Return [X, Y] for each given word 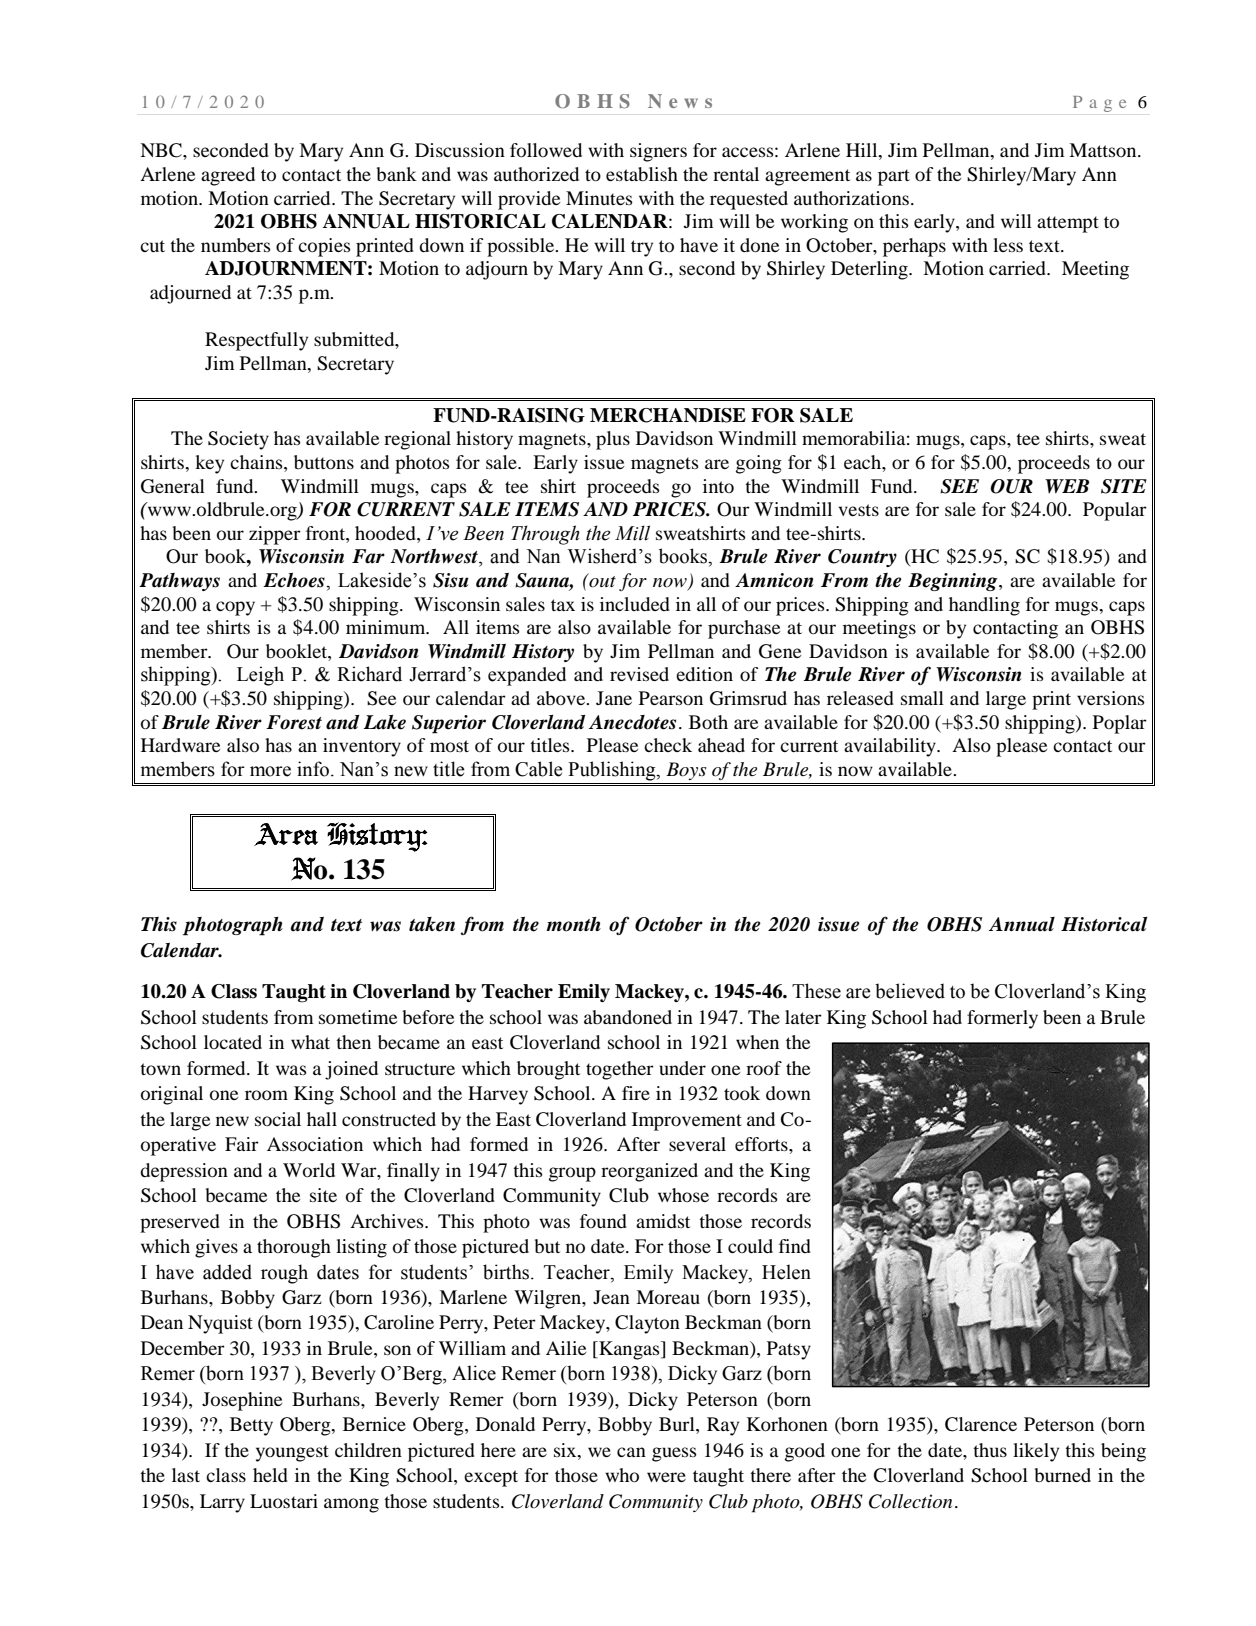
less [1008, 245]
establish [642, 174]
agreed [228, 176]
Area [286, 834]
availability [891, 747]
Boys [686, 771]
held [270, 1475]
